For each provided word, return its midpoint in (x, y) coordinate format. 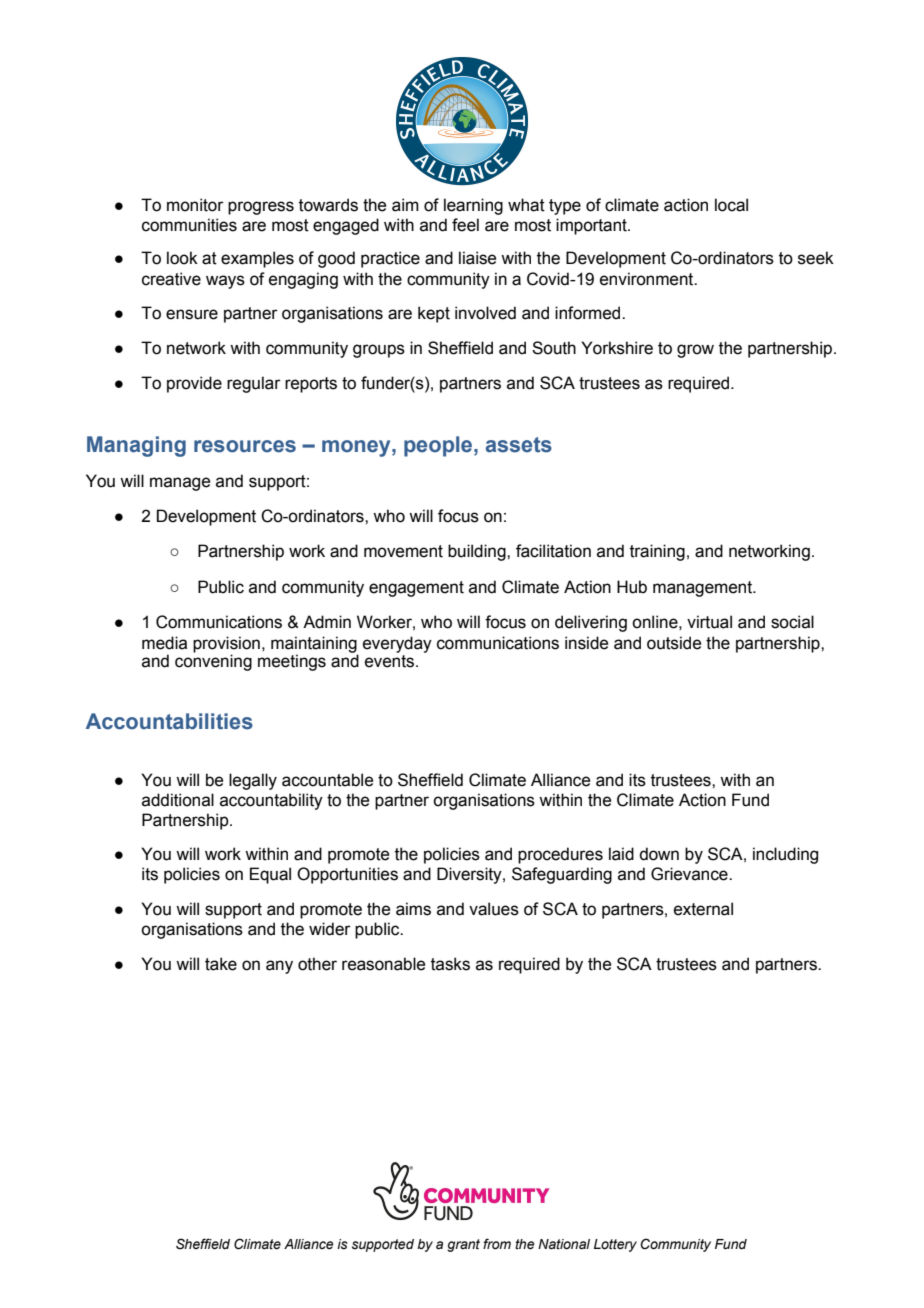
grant (463, 1245)
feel (465, 225)
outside (674, 643)
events (391, 661)
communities (189, 225)
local (731, 205)
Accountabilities (169, 721)
